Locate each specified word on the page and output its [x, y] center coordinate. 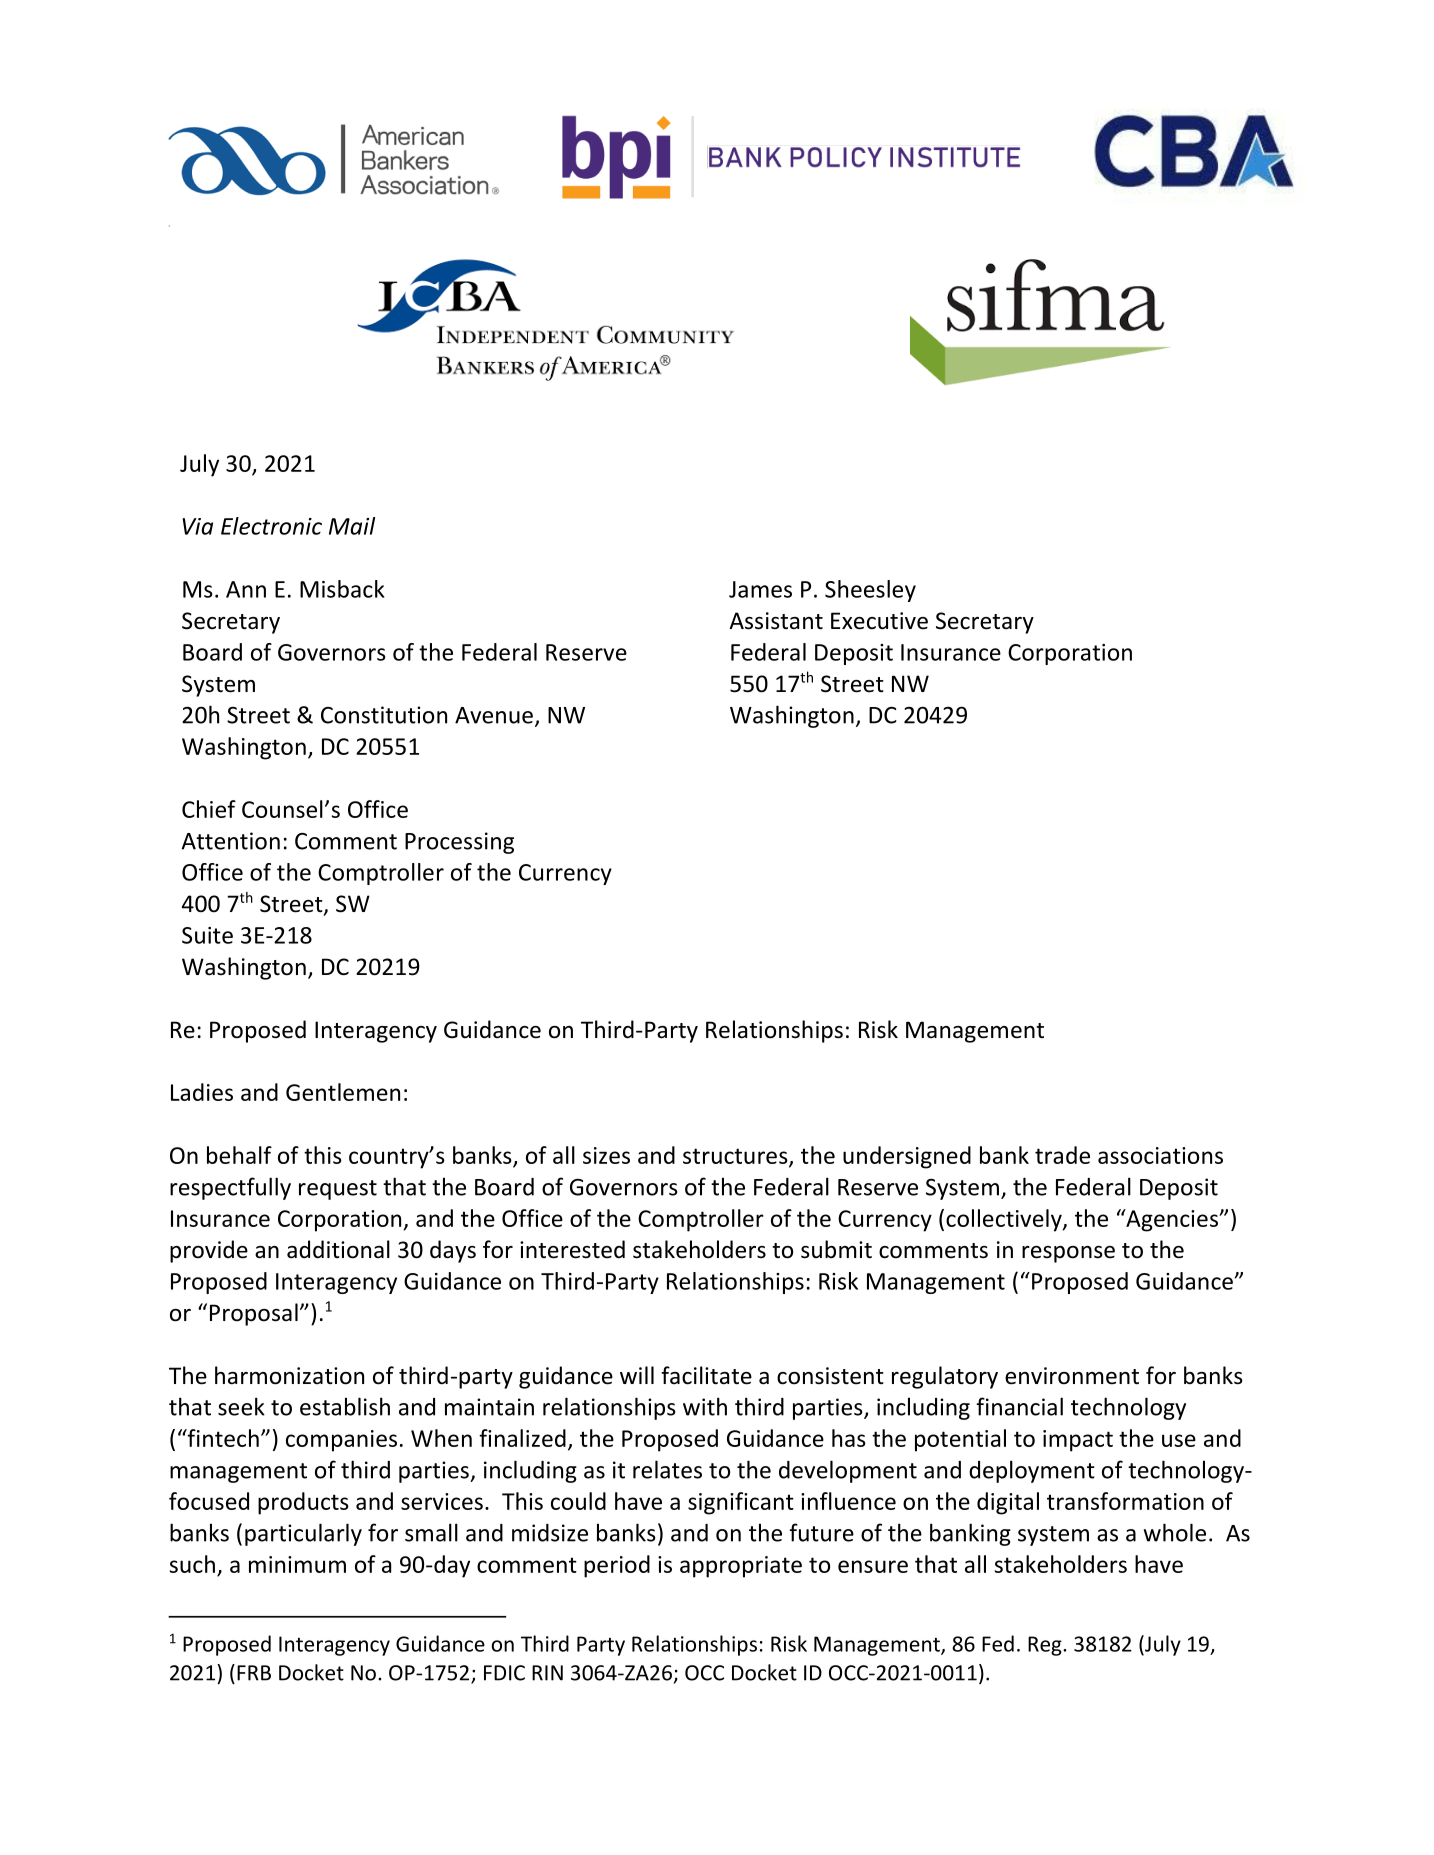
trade [1062, 1155]
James [760, 589]
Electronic [271, 526]
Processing [459, 843]
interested [572, 1249]
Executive [879, 621]
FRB [254, 1673]
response [1068, 1254]
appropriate [741, 1567]
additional [338, 1249]
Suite [207, 935]
